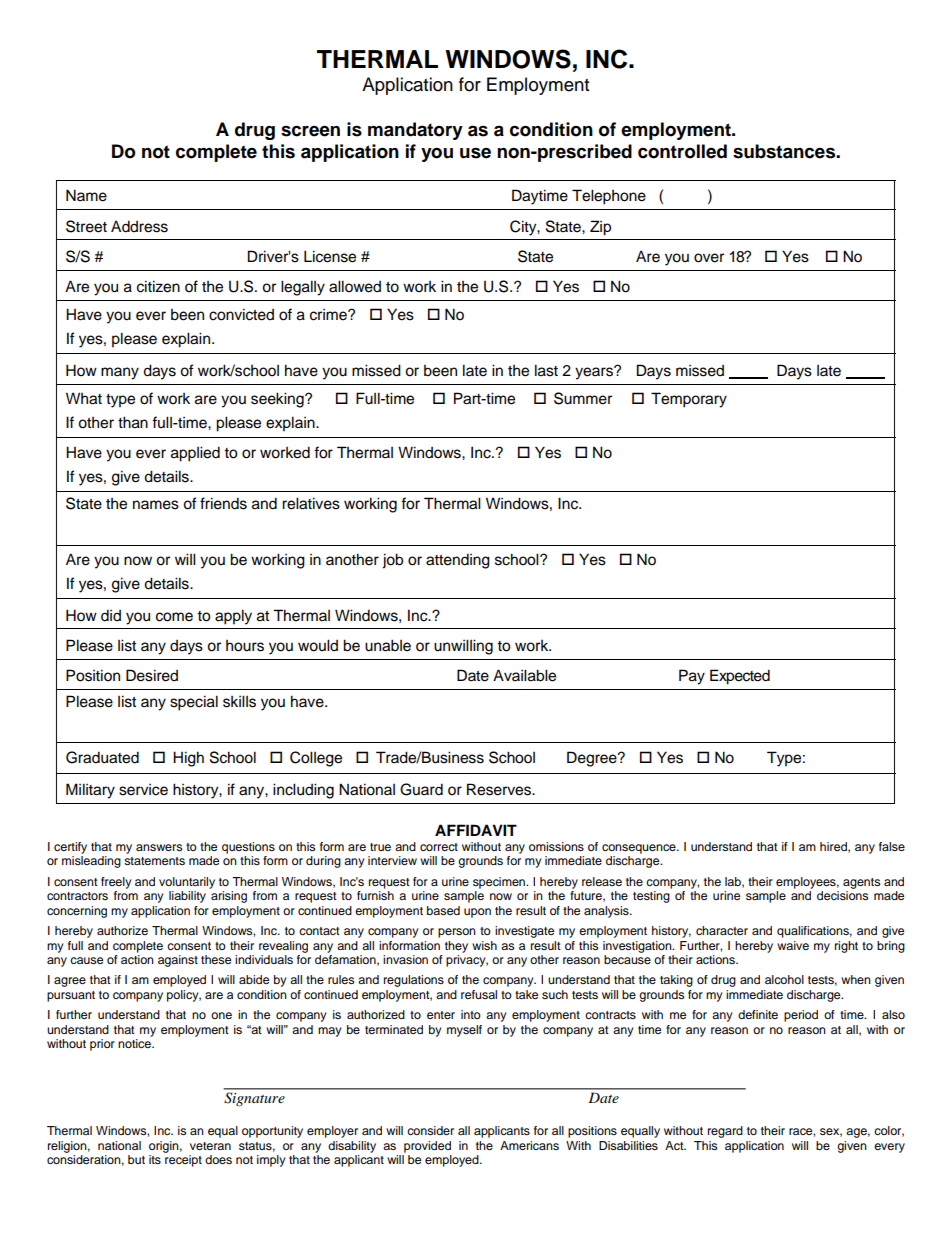 The height and width of the screenshot is (1233, 952). Describe the element at coordinates (682, 151) in the screenshot. I see `controlled` at that location.
